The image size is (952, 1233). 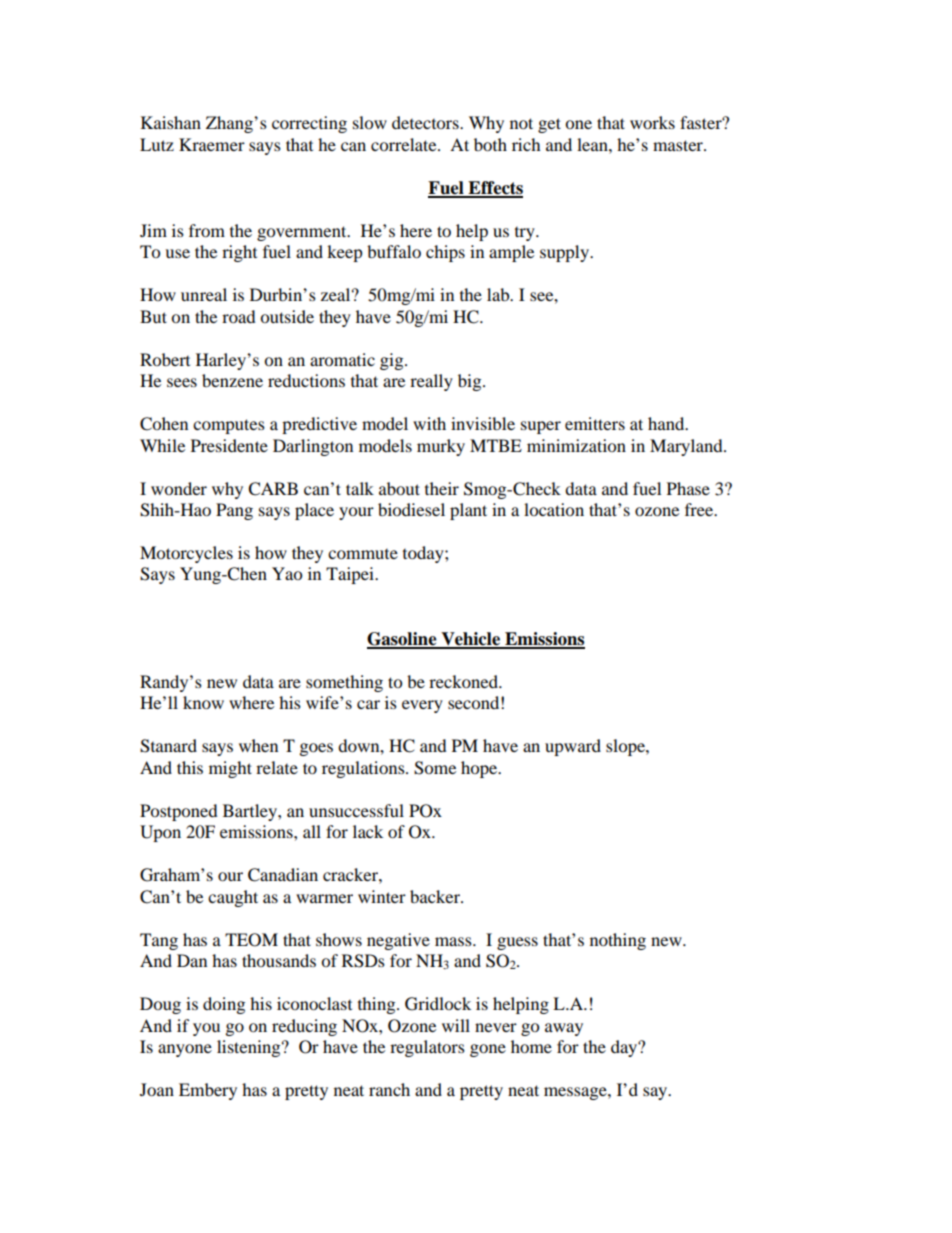 I want to click on murky, so click(x=441, y=447).
